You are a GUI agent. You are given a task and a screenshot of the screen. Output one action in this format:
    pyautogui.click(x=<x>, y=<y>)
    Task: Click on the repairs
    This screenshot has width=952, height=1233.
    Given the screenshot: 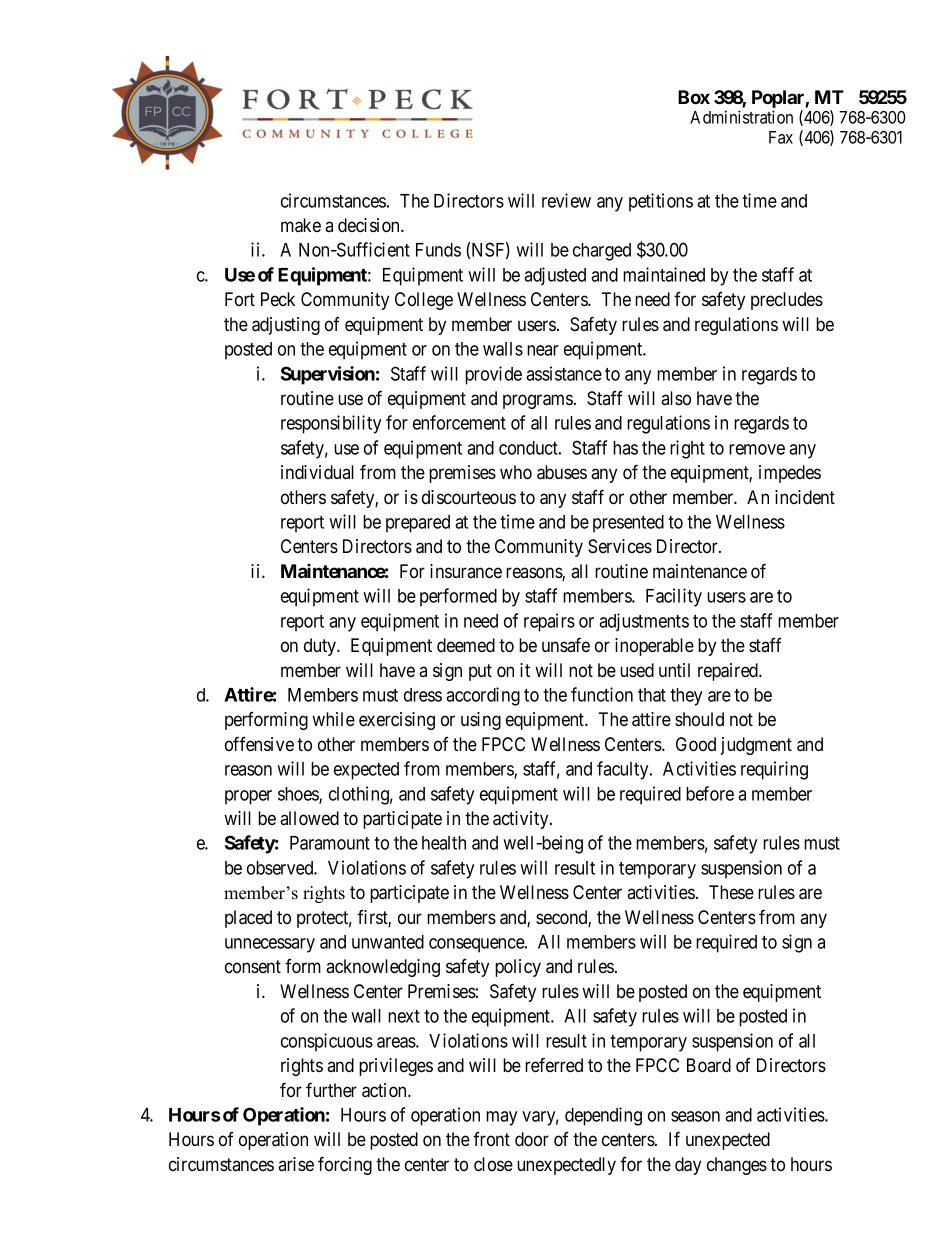 What is the action you would take?
    pyautogui.click(x=549, y=622)
